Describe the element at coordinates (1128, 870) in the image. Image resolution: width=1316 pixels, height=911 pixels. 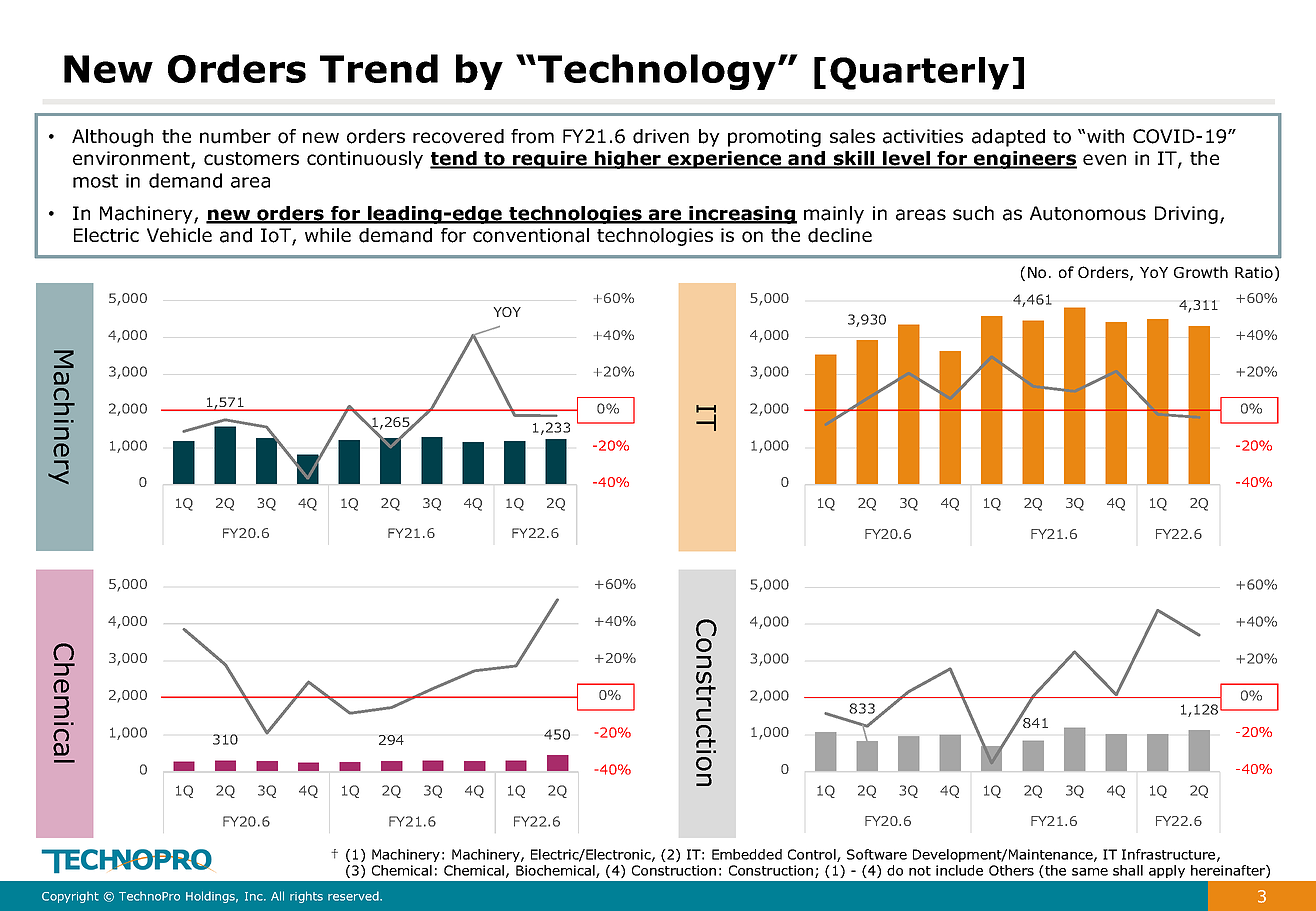
I see `shall` at that location.
